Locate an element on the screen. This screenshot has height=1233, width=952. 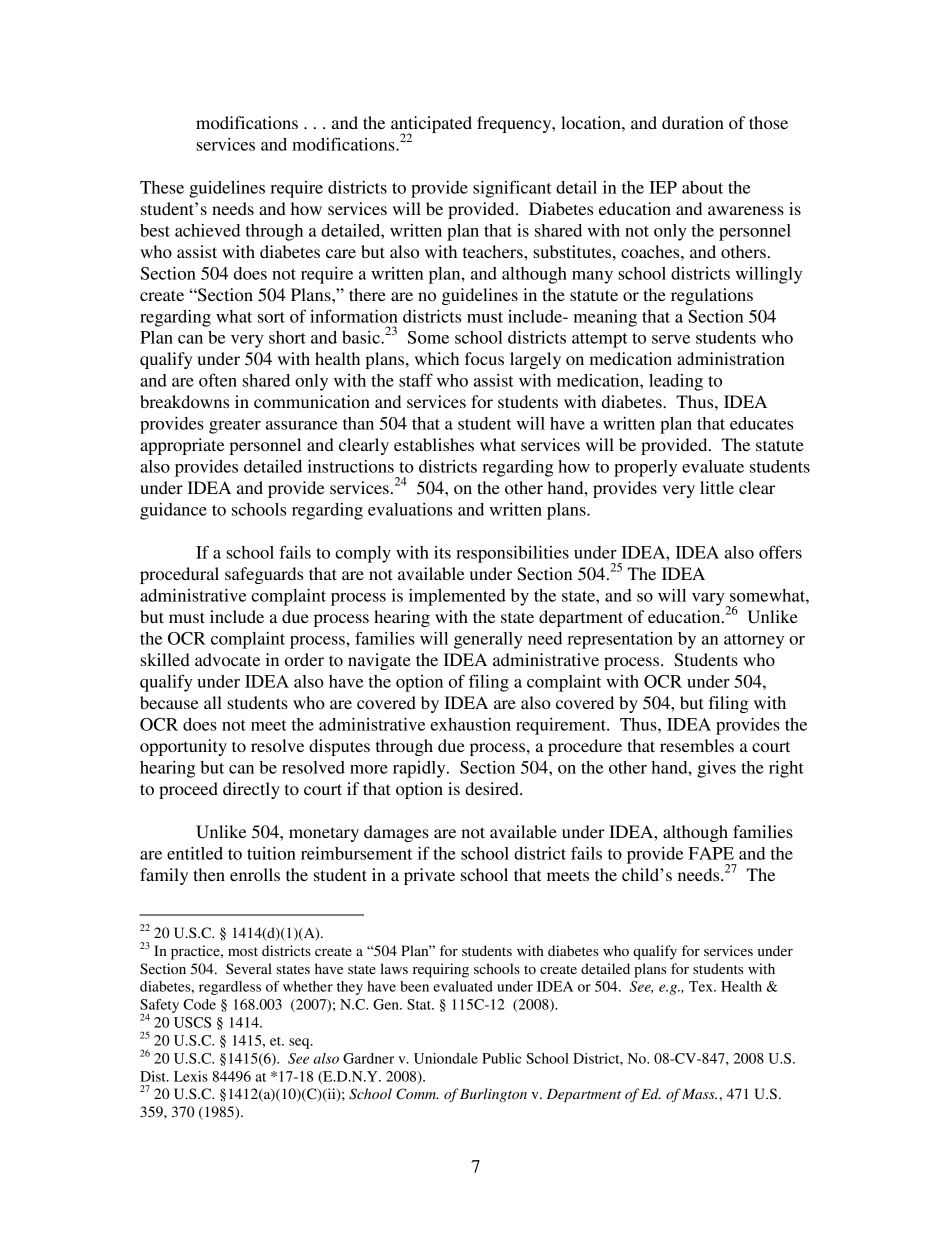
These is located at coordinates (162, 187).
